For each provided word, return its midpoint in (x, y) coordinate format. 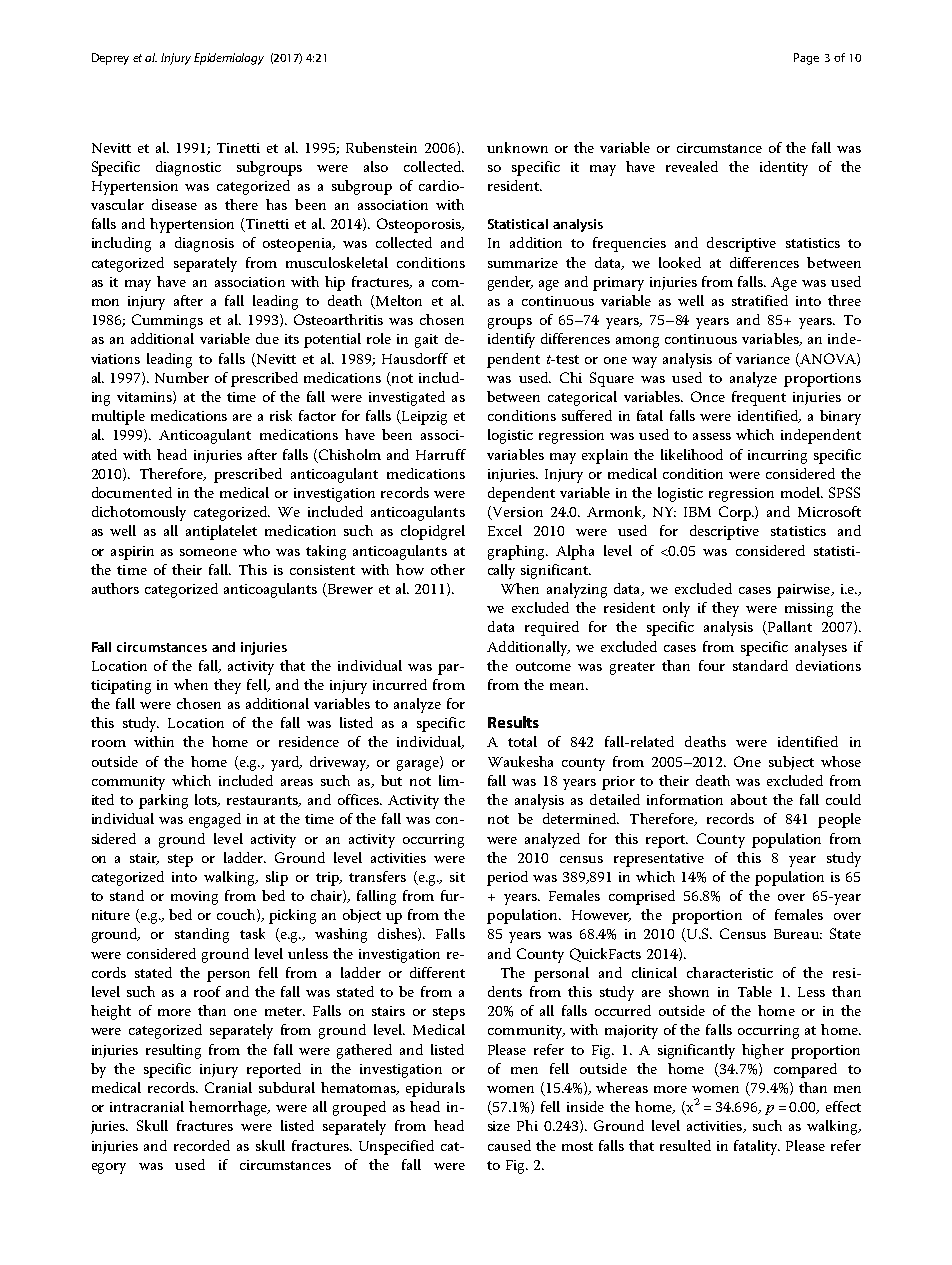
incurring (777, 457)
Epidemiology (229, 59)
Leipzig (423, 417)
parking (163, 801)
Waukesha (520, 761)
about (749, 799)
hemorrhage (229, 1108)
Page (806, 59)
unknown (517, 147)
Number (182, 377)
